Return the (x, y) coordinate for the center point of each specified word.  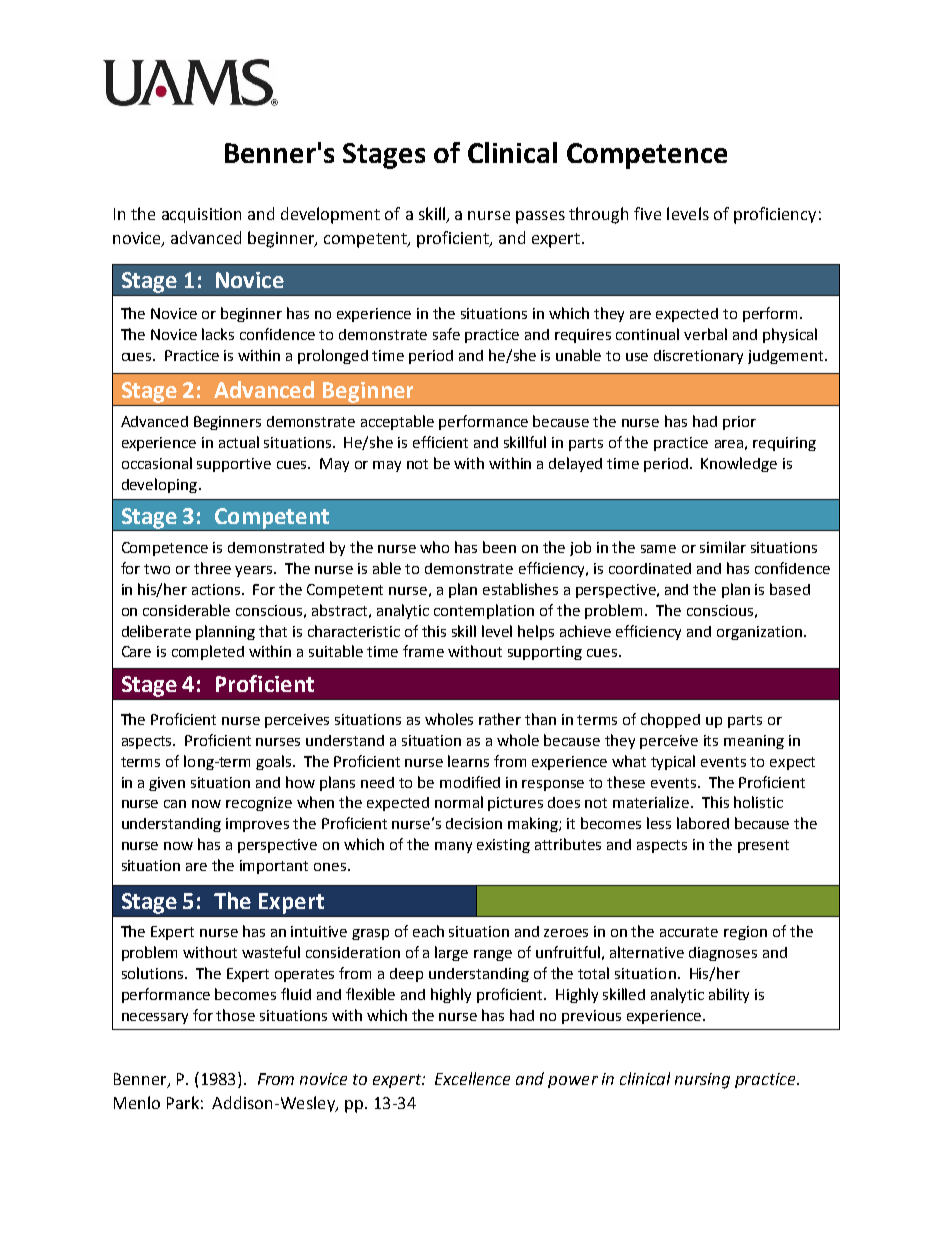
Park (183, 1102)
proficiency (775, 215)
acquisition (201, 215)
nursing (702, 1081)
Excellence (472, 1078)
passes (540, 217)
